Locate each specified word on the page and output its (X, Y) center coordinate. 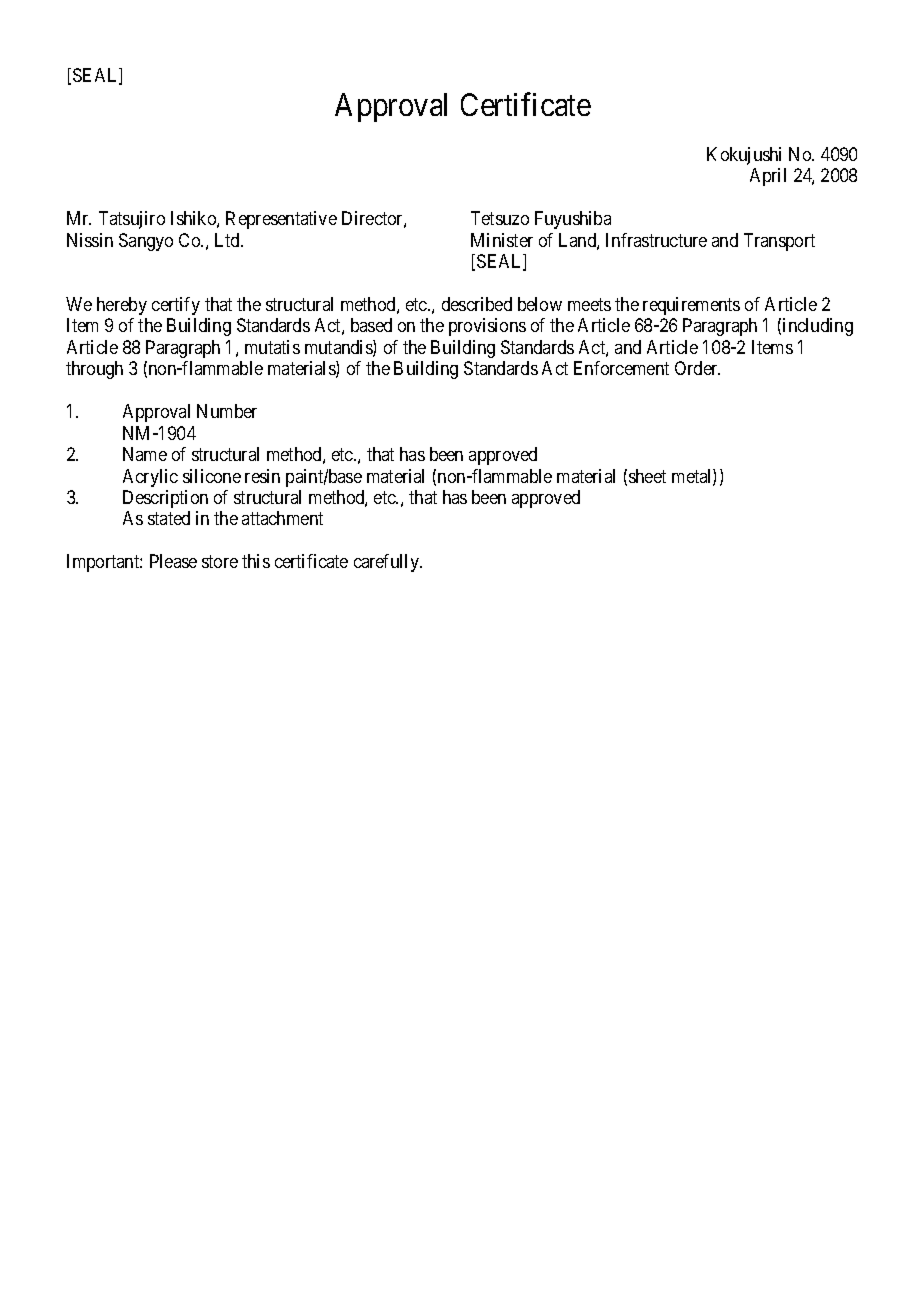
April (768, 177)
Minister (502, 240)
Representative (281, 220)
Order (697, 368)
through (94, 370)
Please (173, 561)
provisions (487, 327)
